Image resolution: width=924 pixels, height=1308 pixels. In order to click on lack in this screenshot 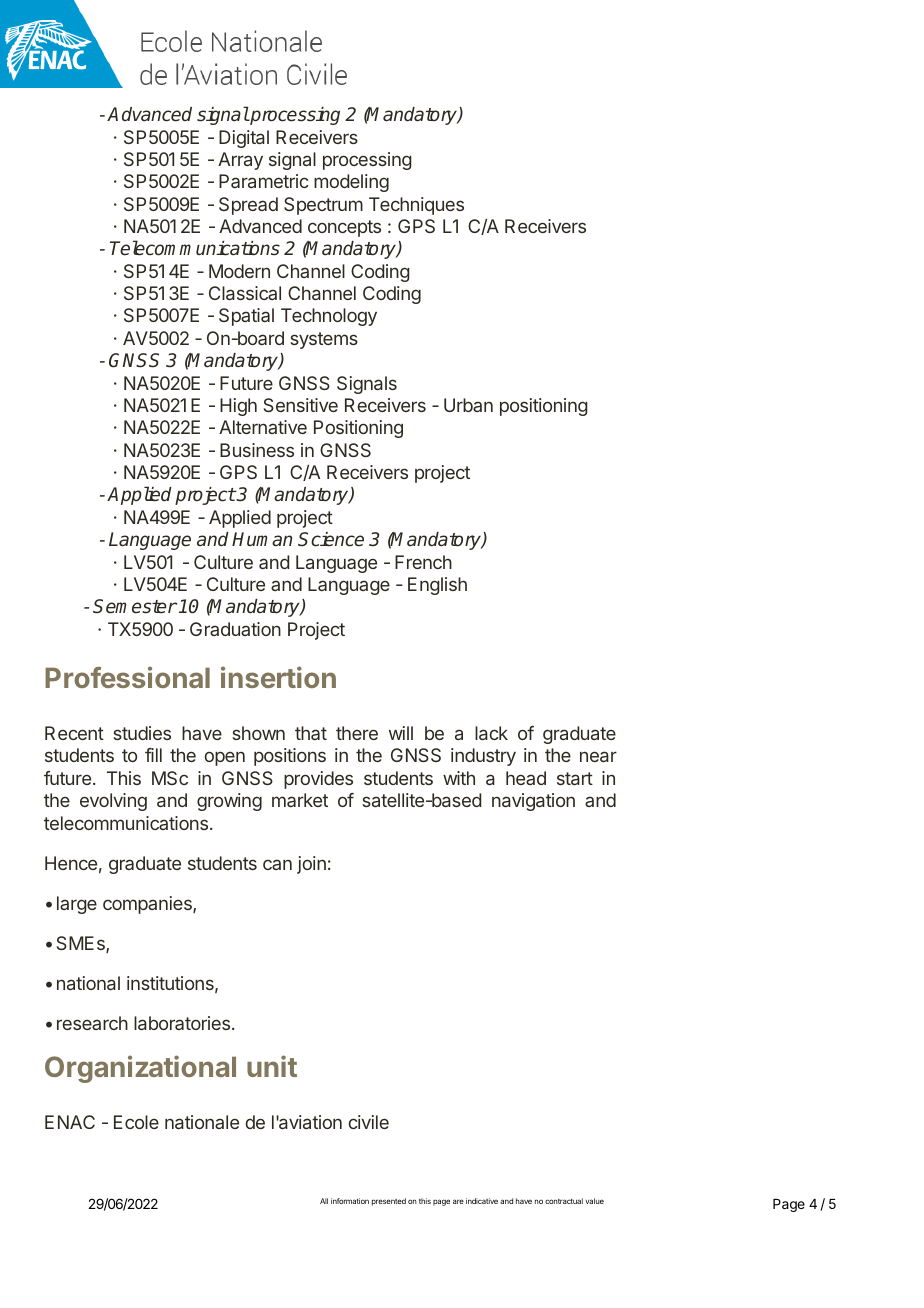, I will do `click(491, 733)`.
